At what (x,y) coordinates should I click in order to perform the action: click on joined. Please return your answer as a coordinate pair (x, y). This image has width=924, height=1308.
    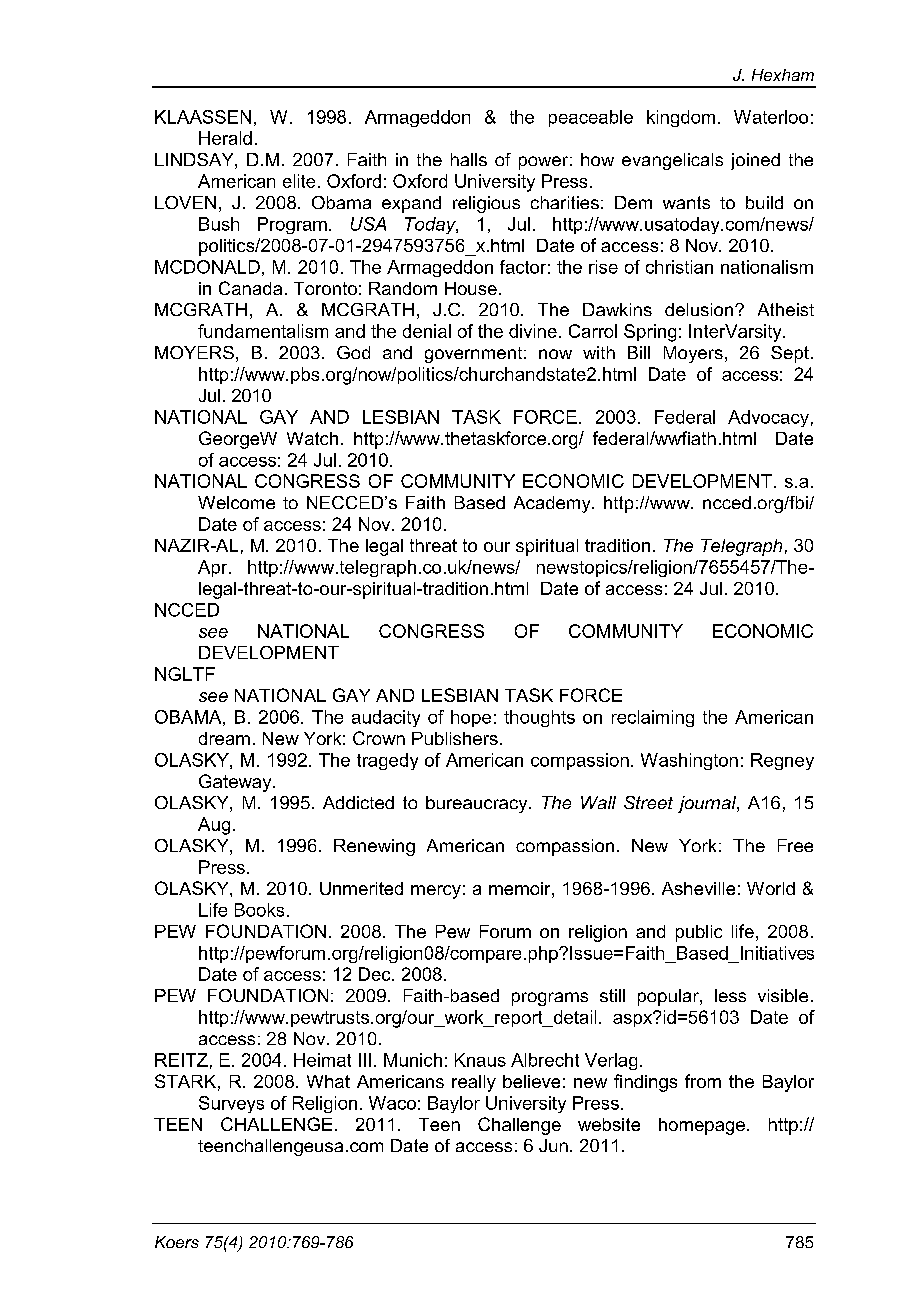
    Looking at the image, I should click on (755, 161).
